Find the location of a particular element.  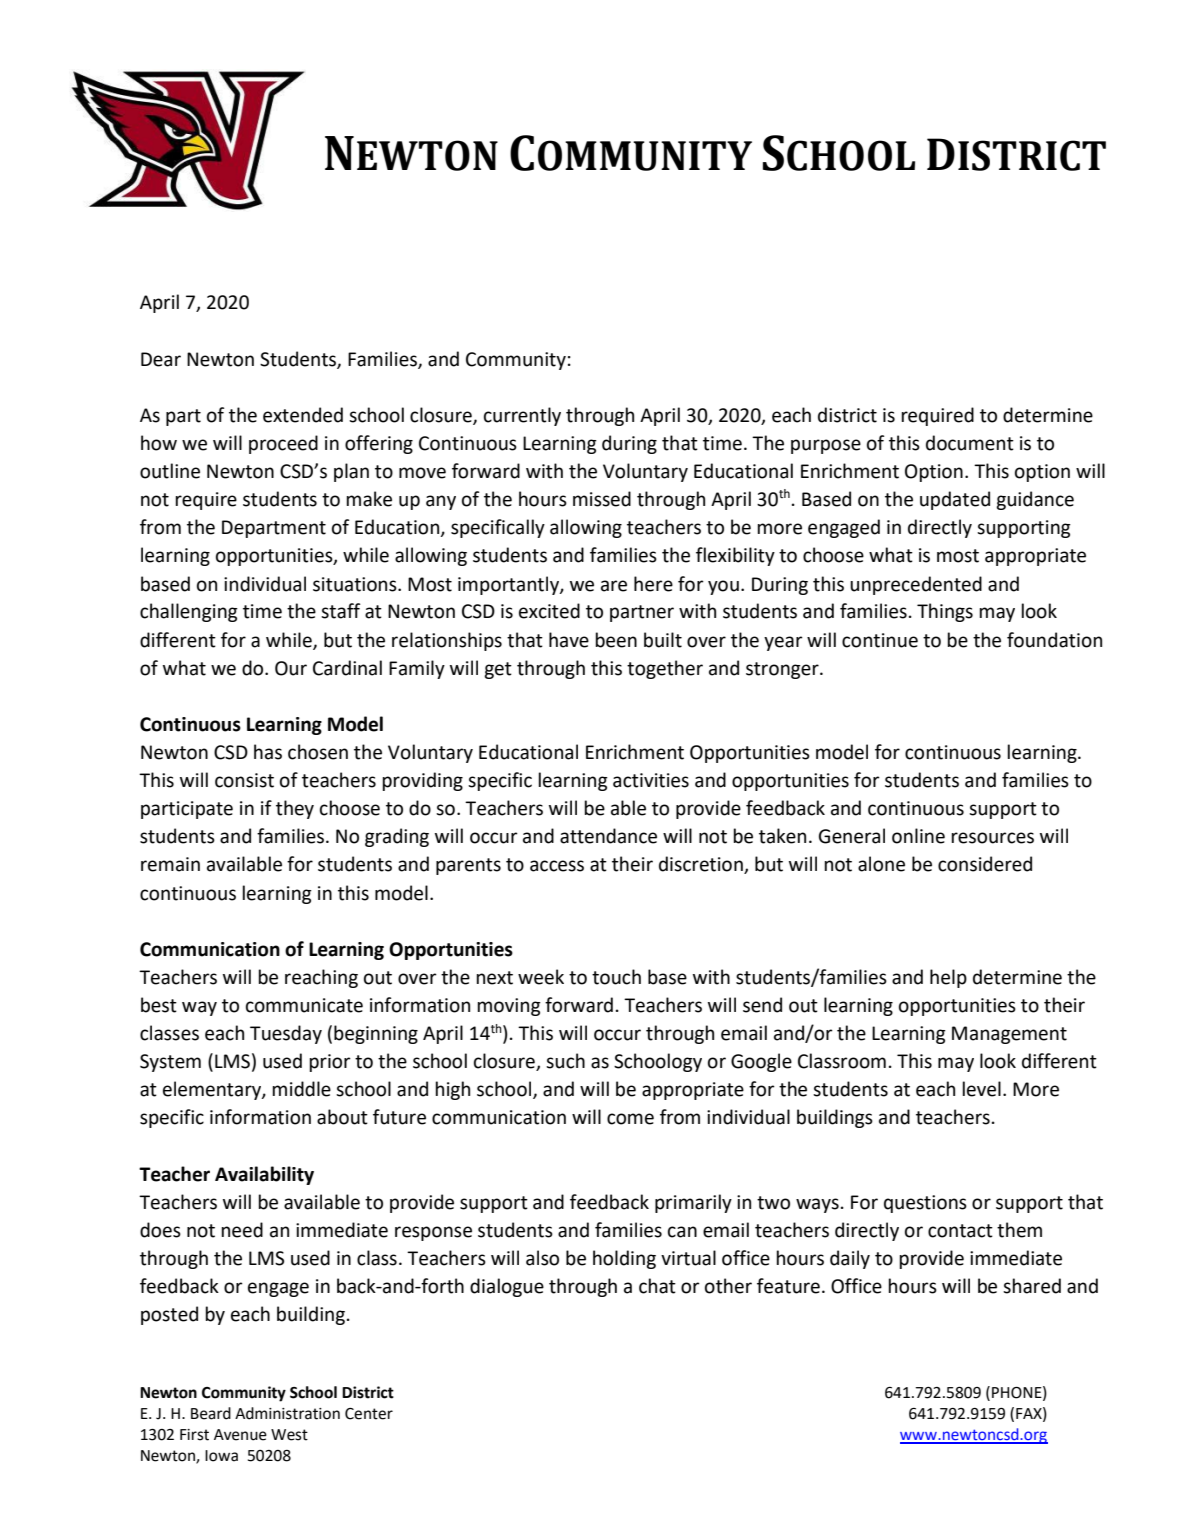

online is located at coordinates (918, 836).
